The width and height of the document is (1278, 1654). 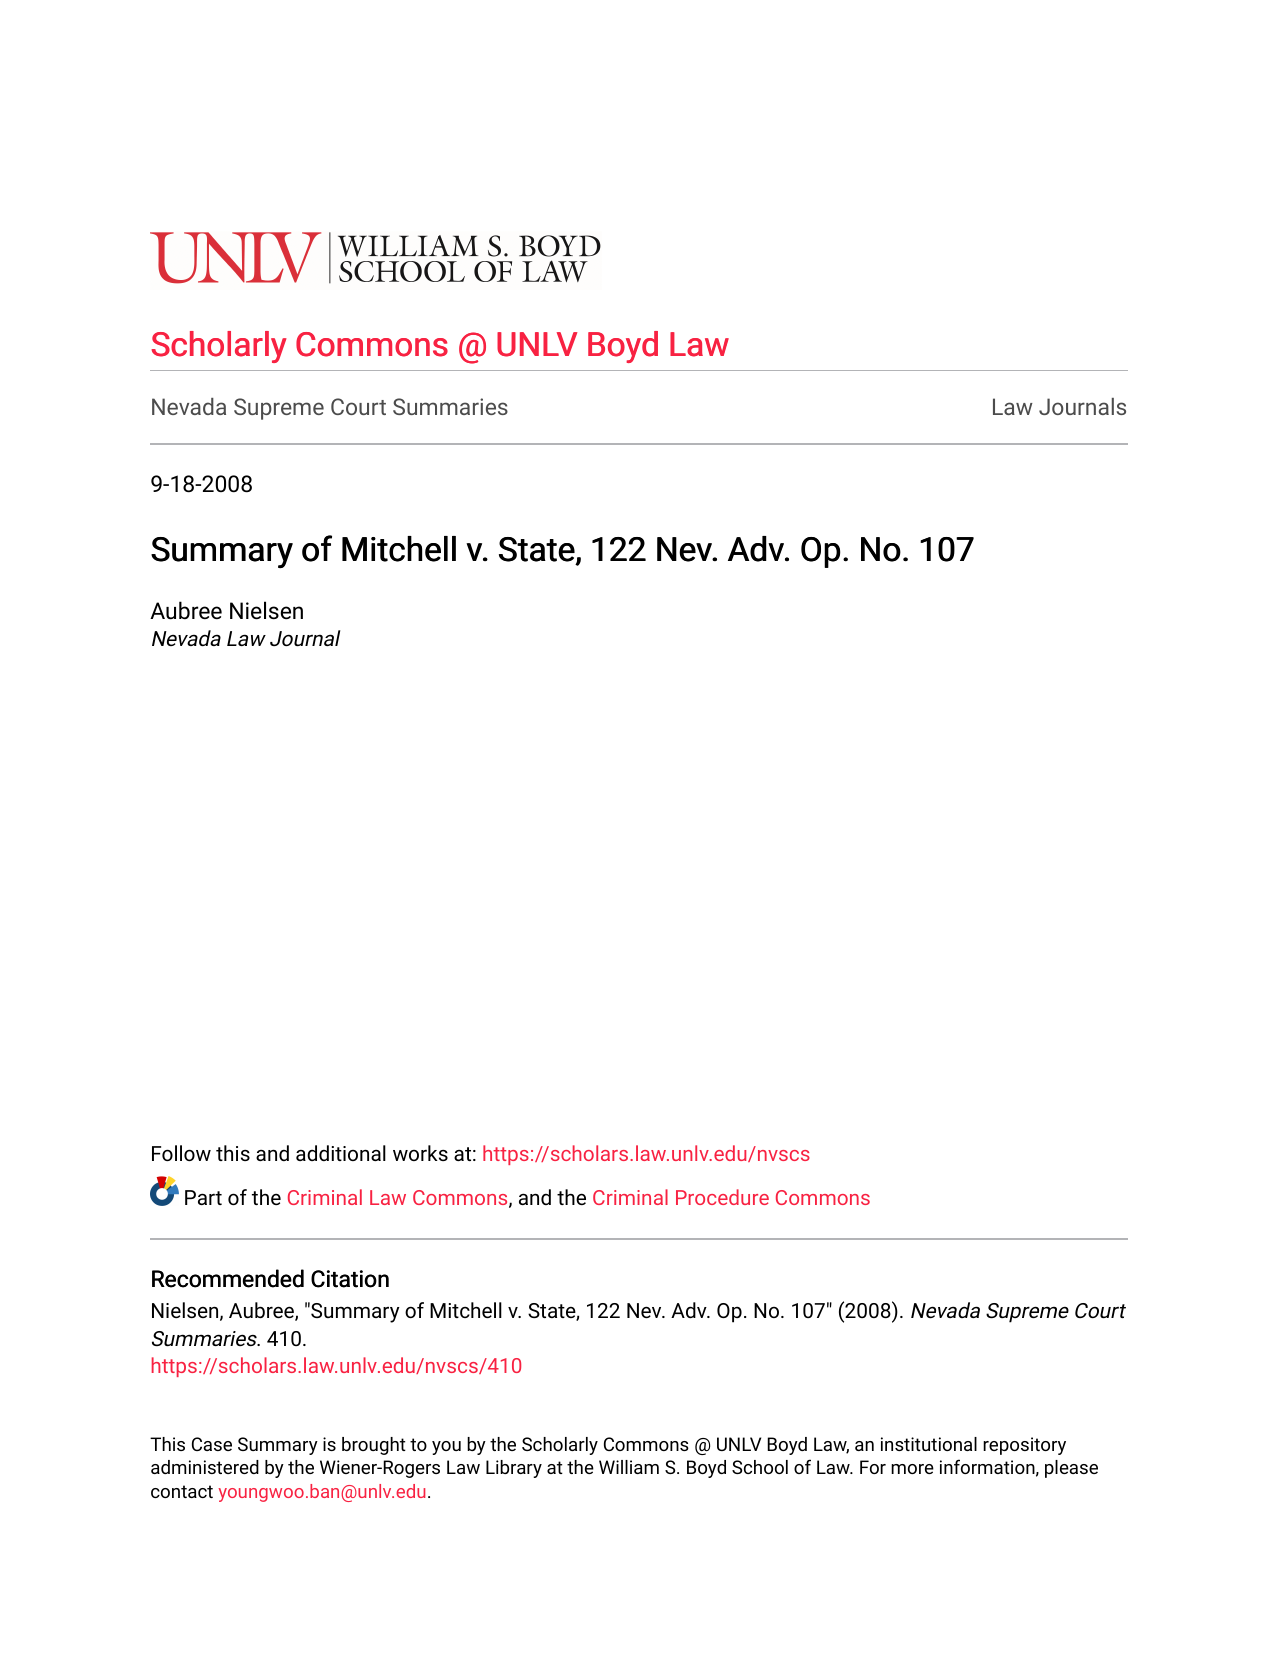 I want to click on additional, so click(x=341, y=1153).
